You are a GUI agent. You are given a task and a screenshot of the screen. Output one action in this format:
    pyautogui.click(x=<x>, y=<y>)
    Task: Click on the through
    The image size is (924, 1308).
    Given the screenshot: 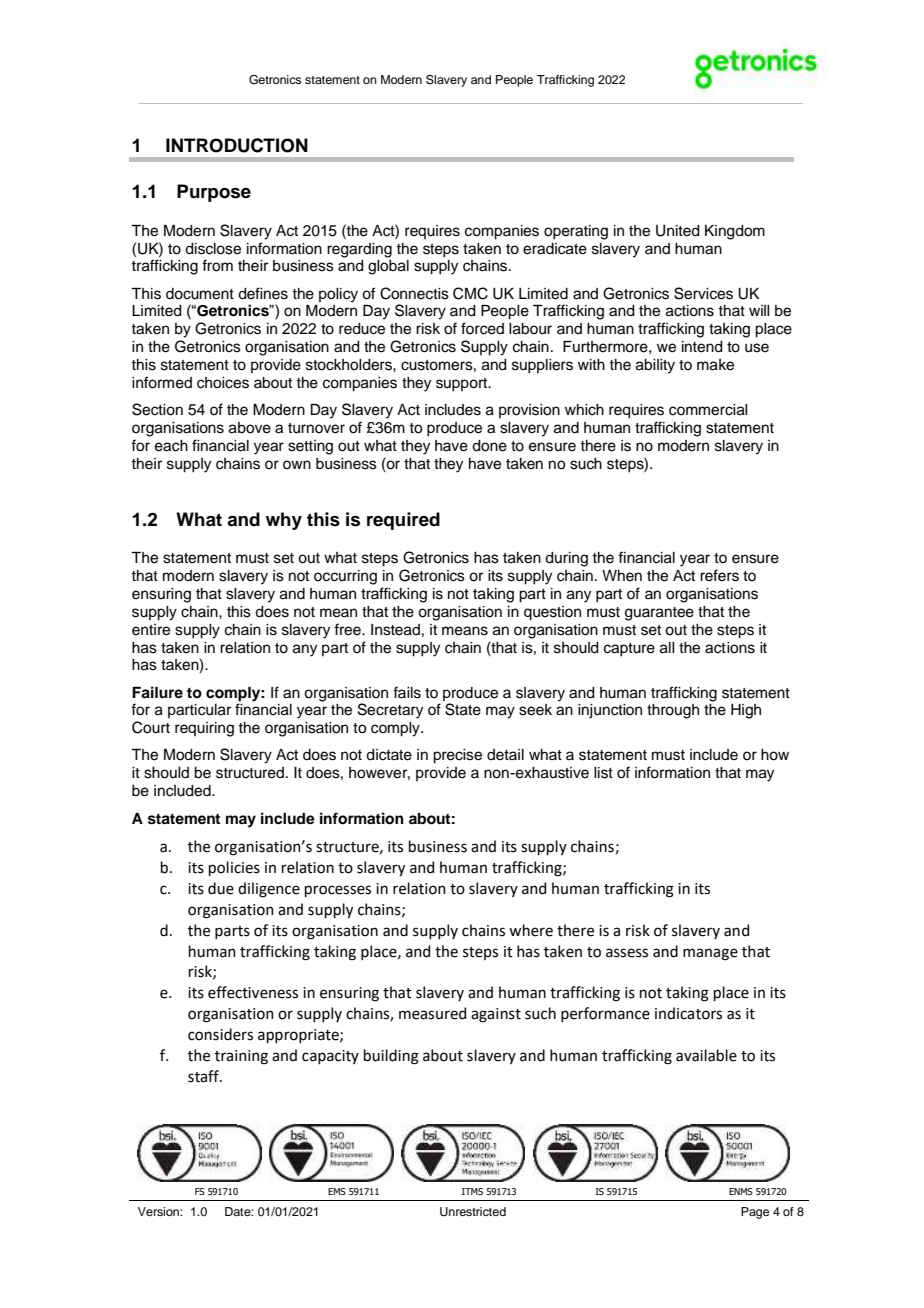 What is the action you would take?
    pyautogui.click(x=673, y=711)
